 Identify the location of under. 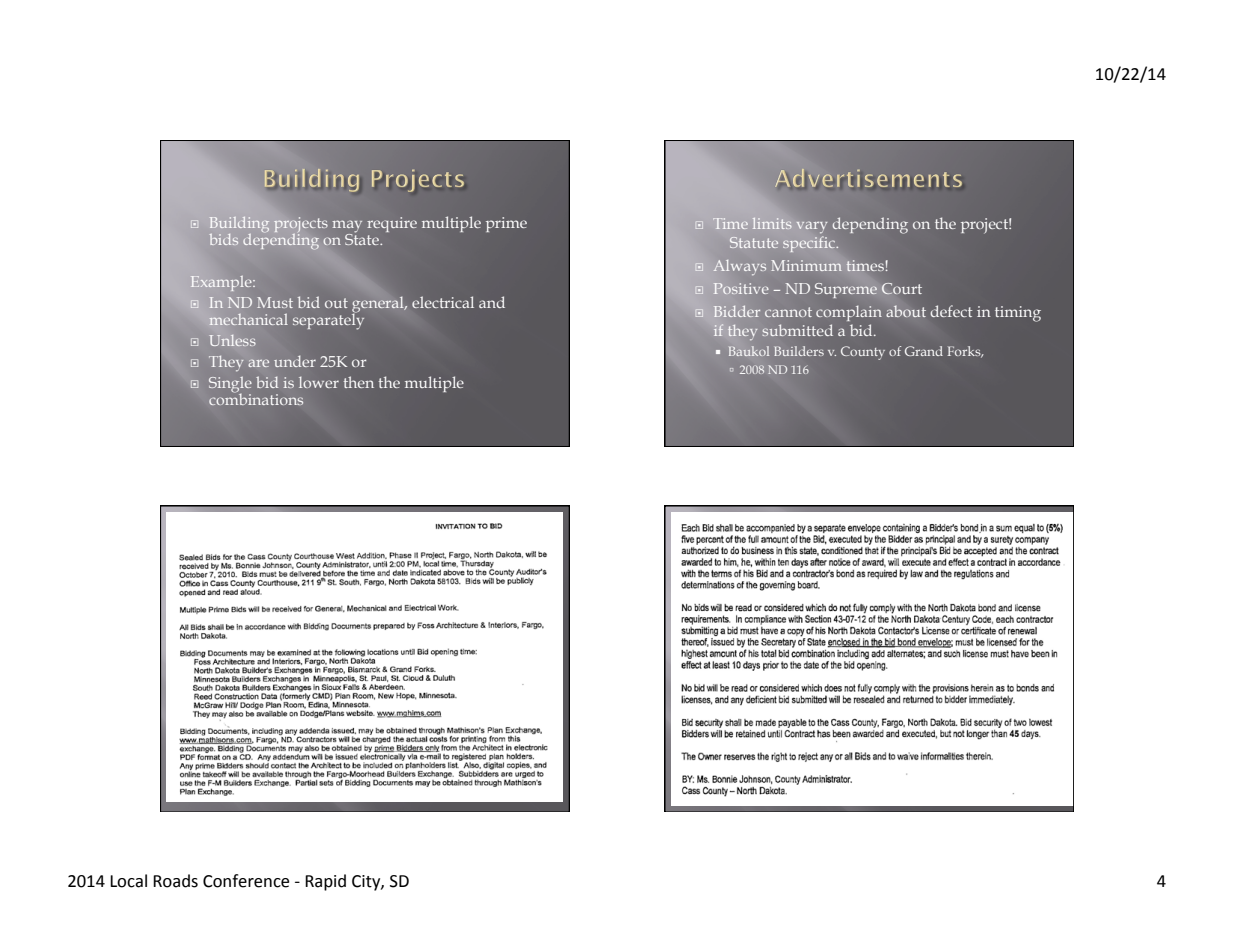
(295, 361).
